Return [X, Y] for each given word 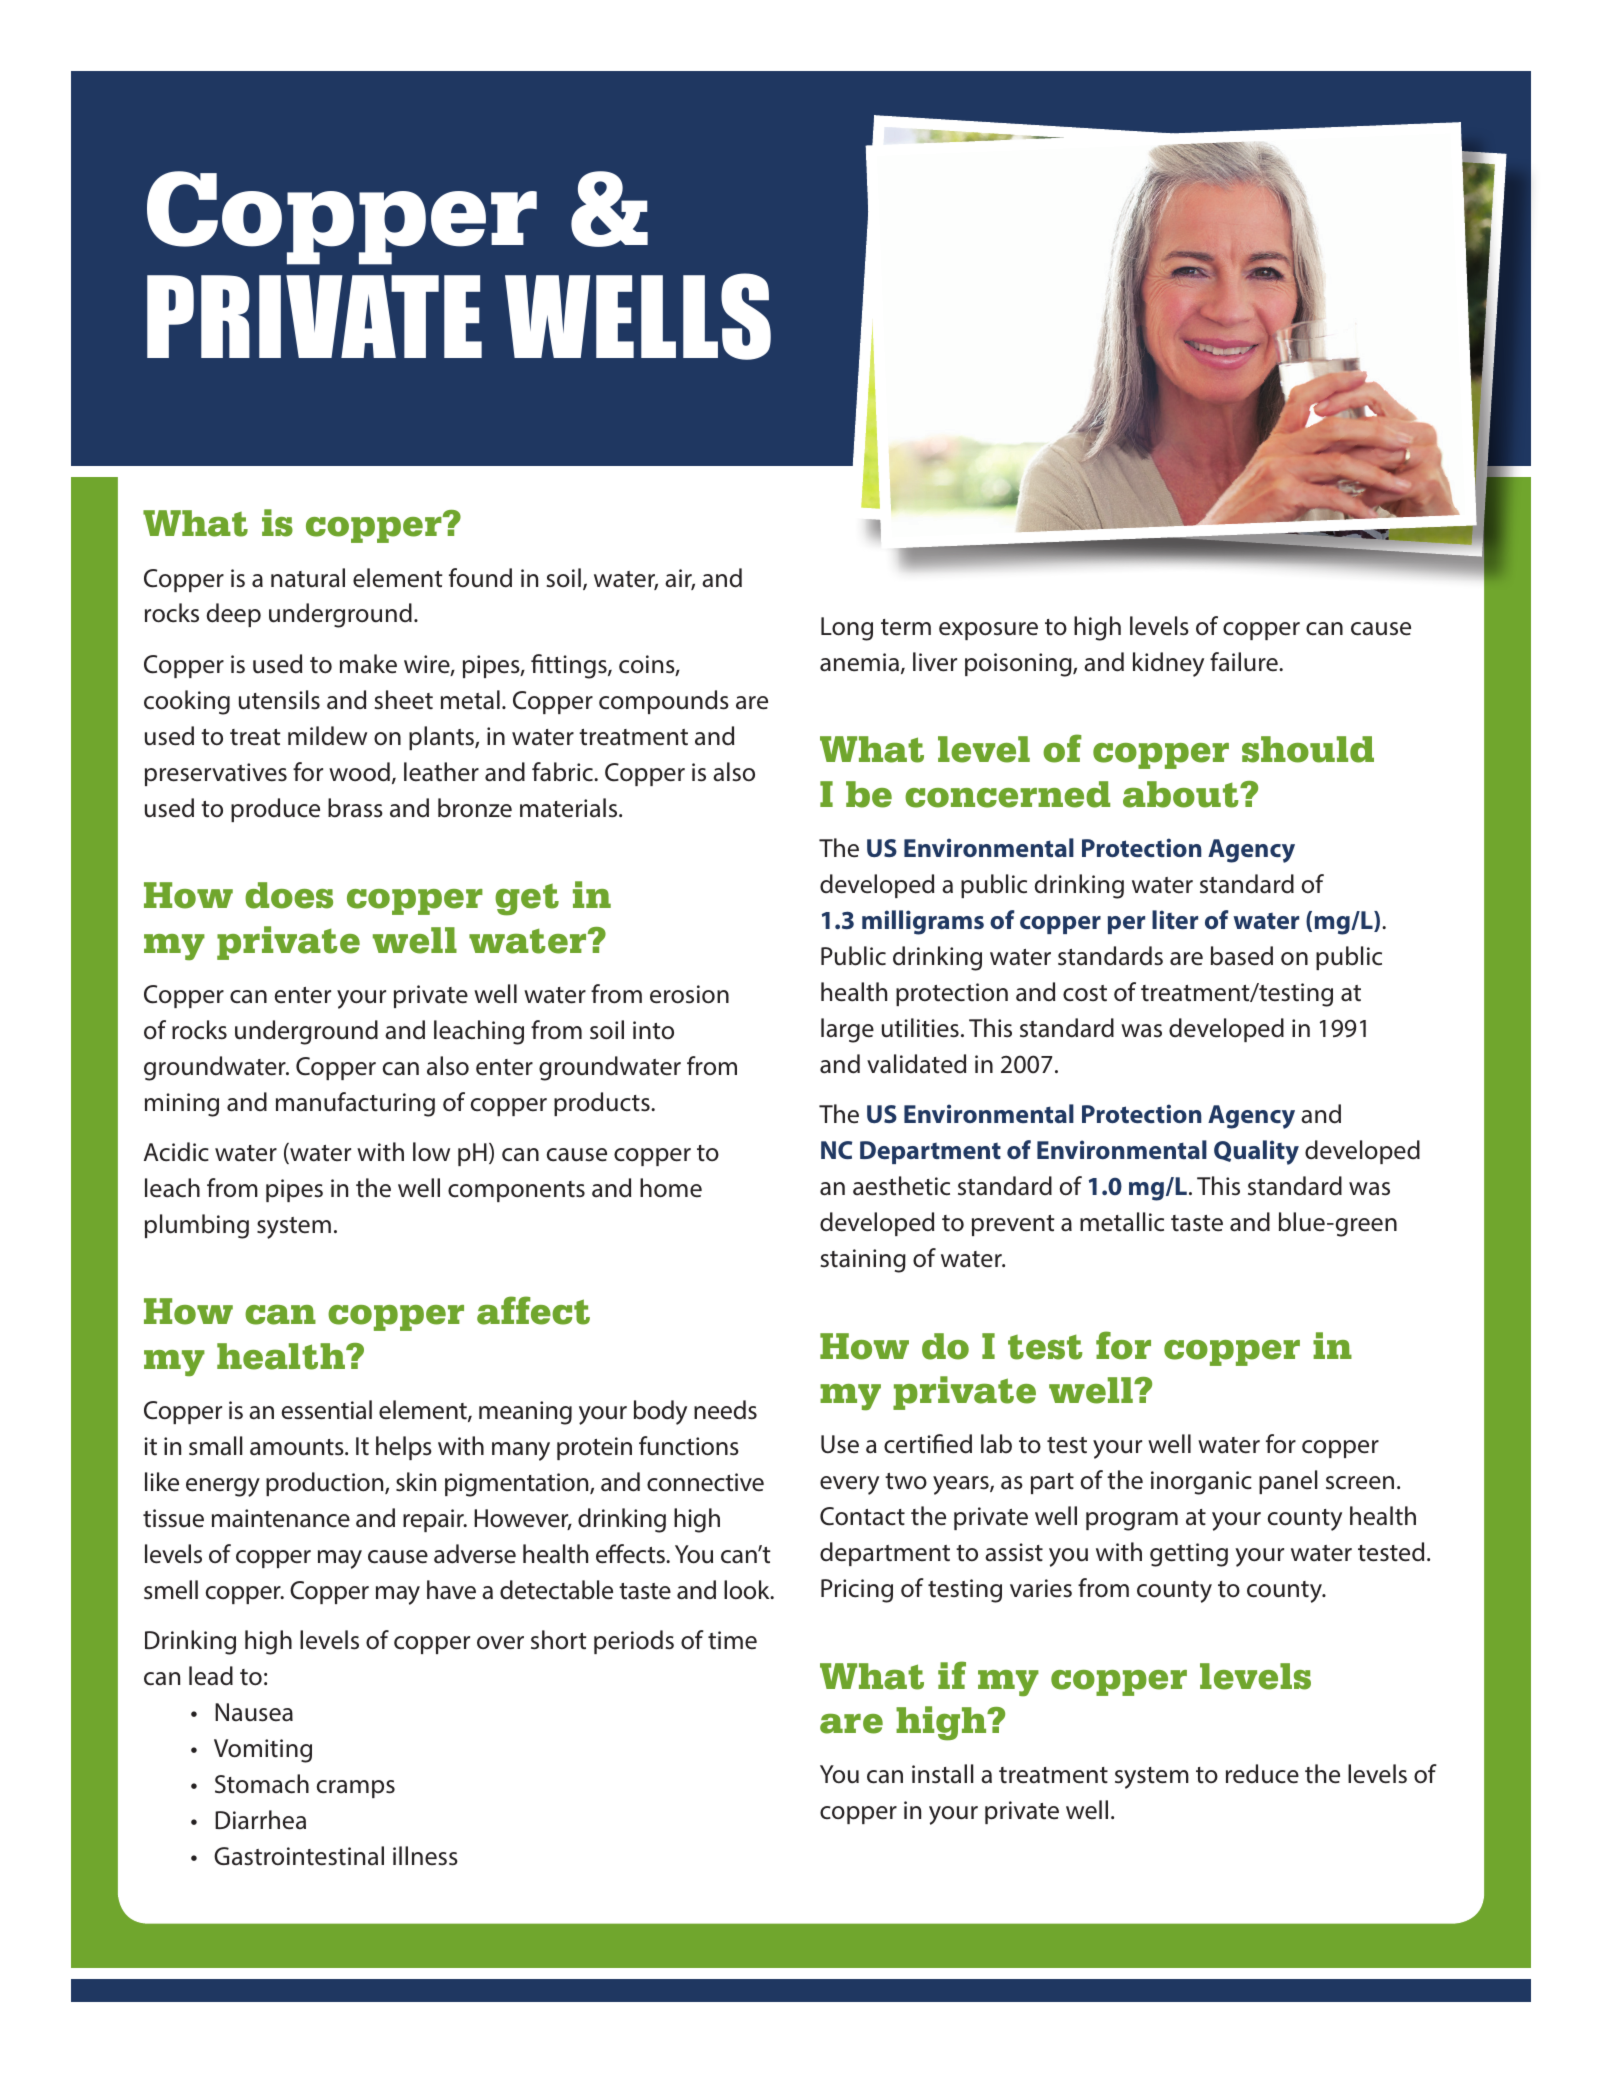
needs [725, 1410]
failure [1245, 662]
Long [847, 629]
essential [327, 1410]
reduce [1262, 1774]
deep [234, 615]
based [1242, 956]
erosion [689, 994]
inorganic [1201, 1483]
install [943, 1774]
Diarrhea [260, 1820]
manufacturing [355, 1104]
